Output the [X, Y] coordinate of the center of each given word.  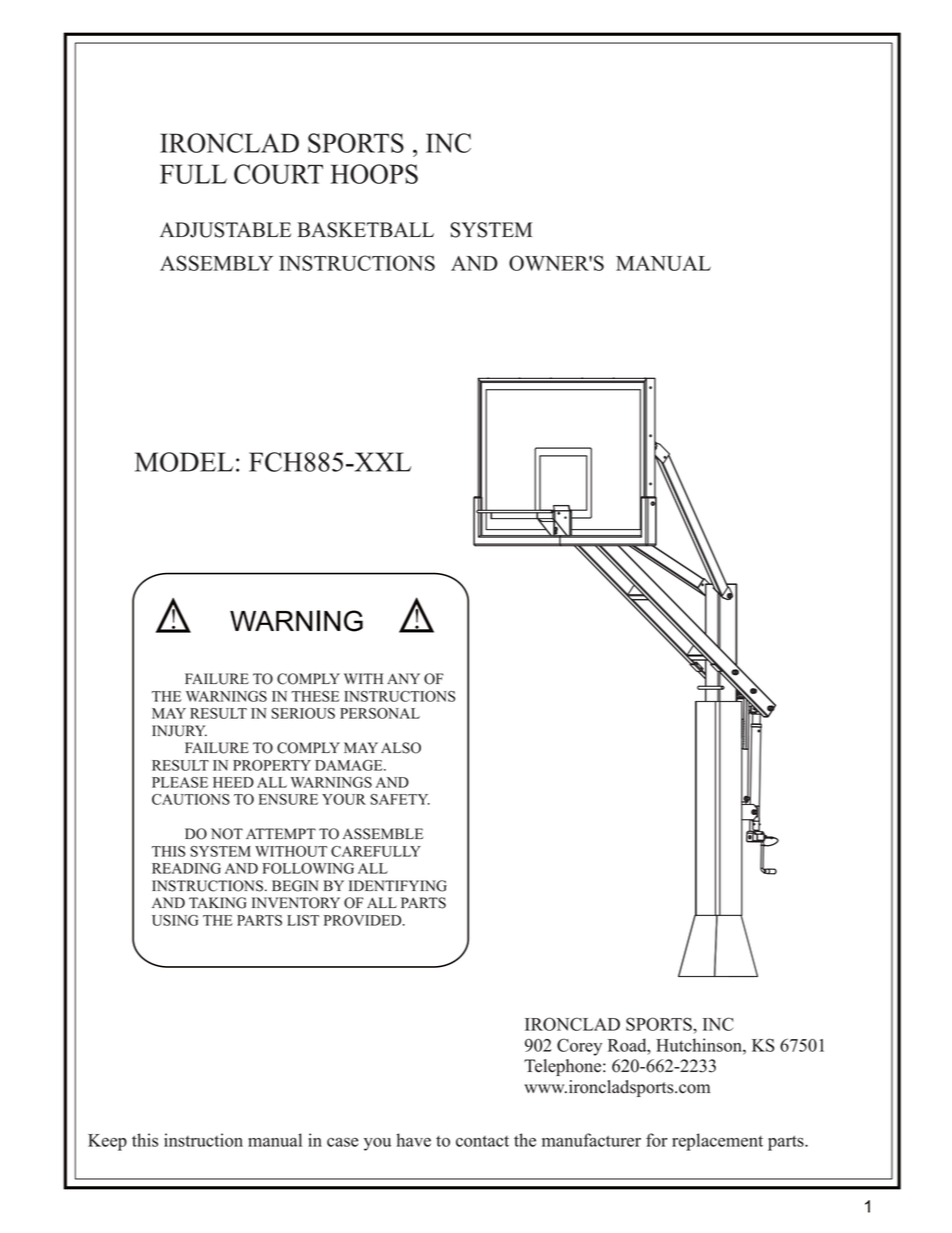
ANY [403, 678]
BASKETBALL [365, 230]
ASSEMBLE [383, 834]
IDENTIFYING [398, 886]
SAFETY [400, 799]
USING [175, 920]
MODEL [184, 462]
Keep [107, 1142]
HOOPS [374, 174]
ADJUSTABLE [225, 230]
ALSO [401, 748]
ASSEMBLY [216, 263]
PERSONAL [380, 713]
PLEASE [180, 782]
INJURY [179, 731]
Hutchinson [700, 1045]
